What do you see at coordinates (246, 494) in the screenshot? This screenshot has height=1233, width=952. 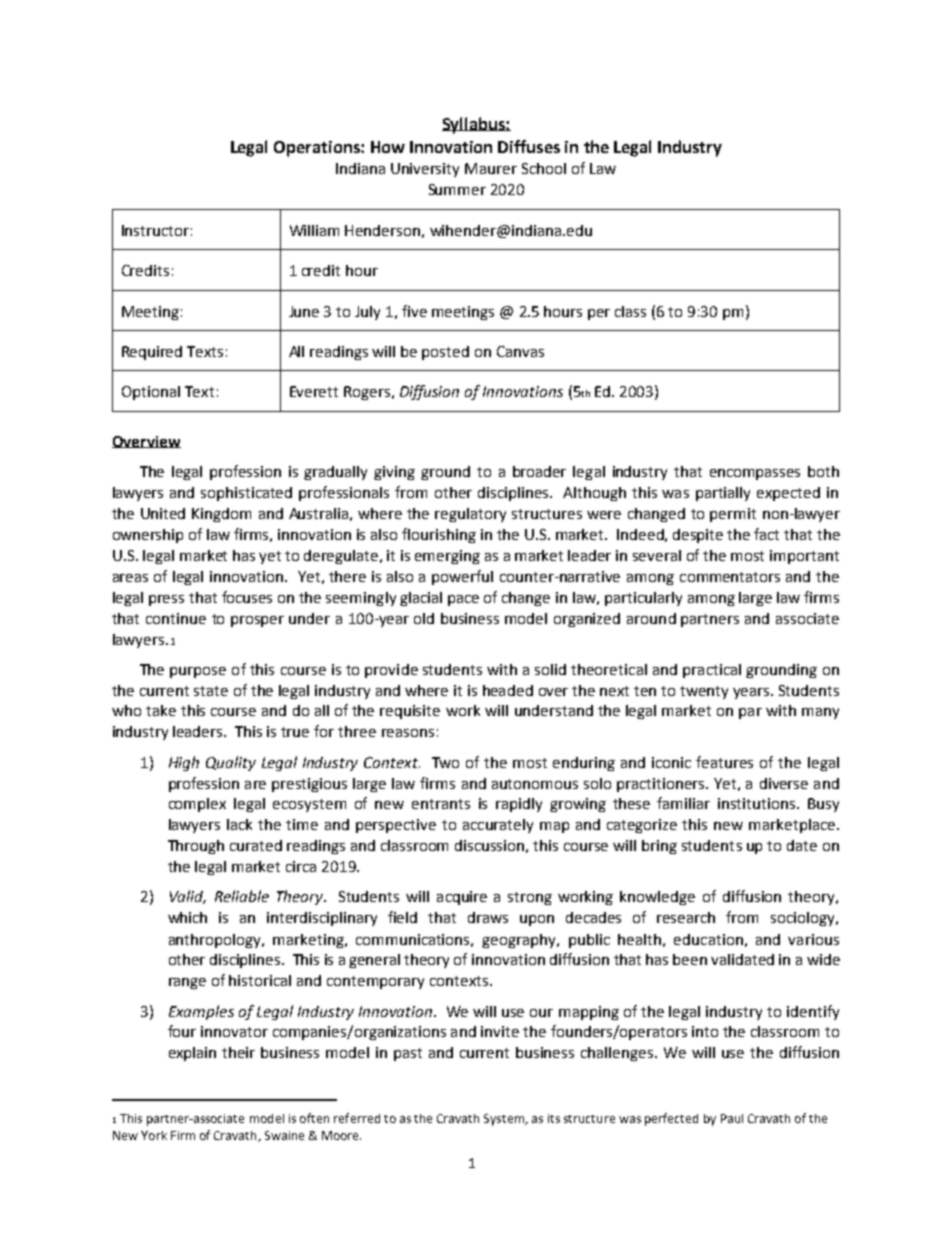 I see `sophisticated` at bounding box center [246, 494].
